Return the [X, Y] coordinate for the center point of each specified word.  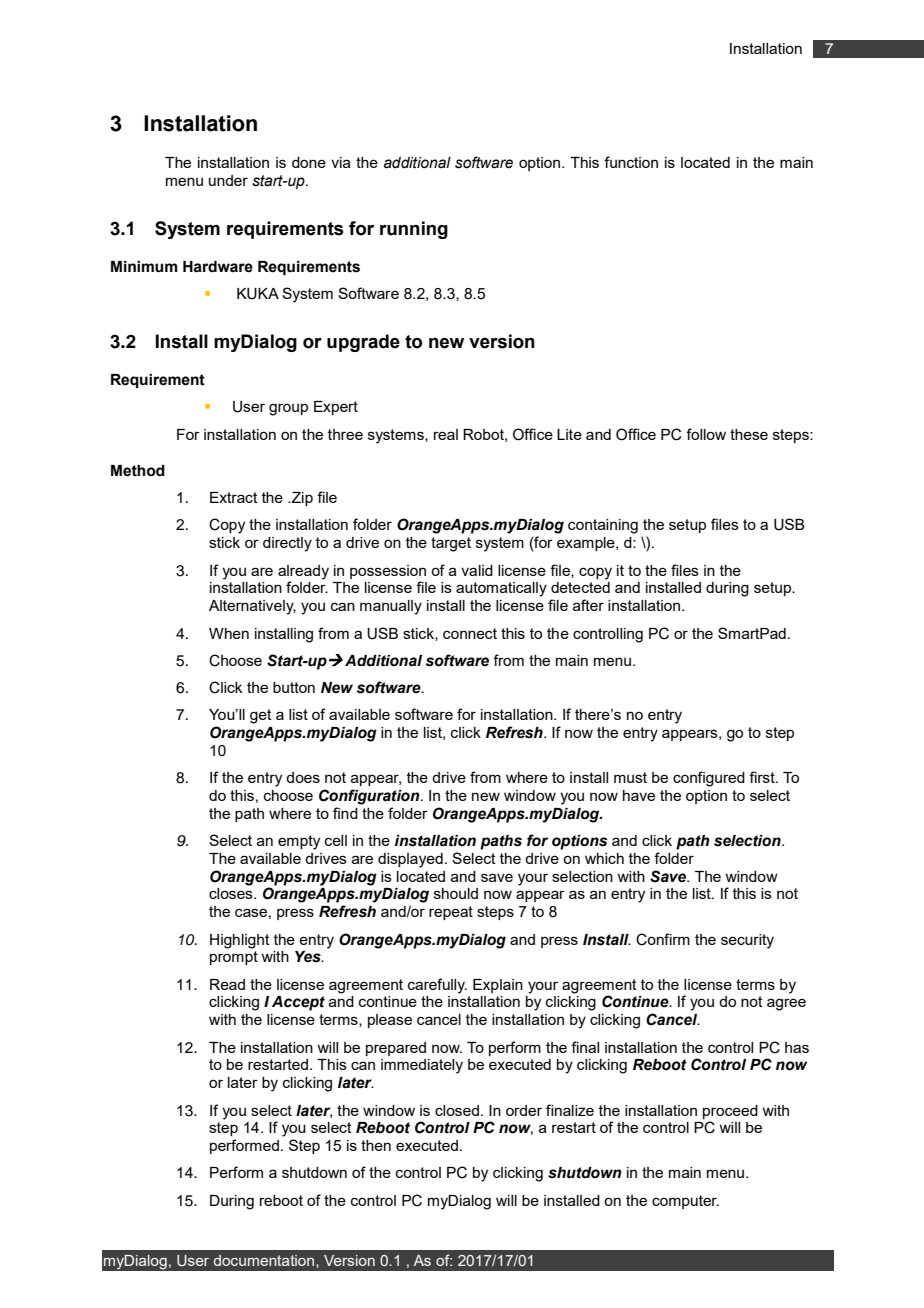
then [376, 1145]
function [631, 162]
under [228, 180]
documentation [265, 1260]
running [414, 230]
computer [685, 1202]
